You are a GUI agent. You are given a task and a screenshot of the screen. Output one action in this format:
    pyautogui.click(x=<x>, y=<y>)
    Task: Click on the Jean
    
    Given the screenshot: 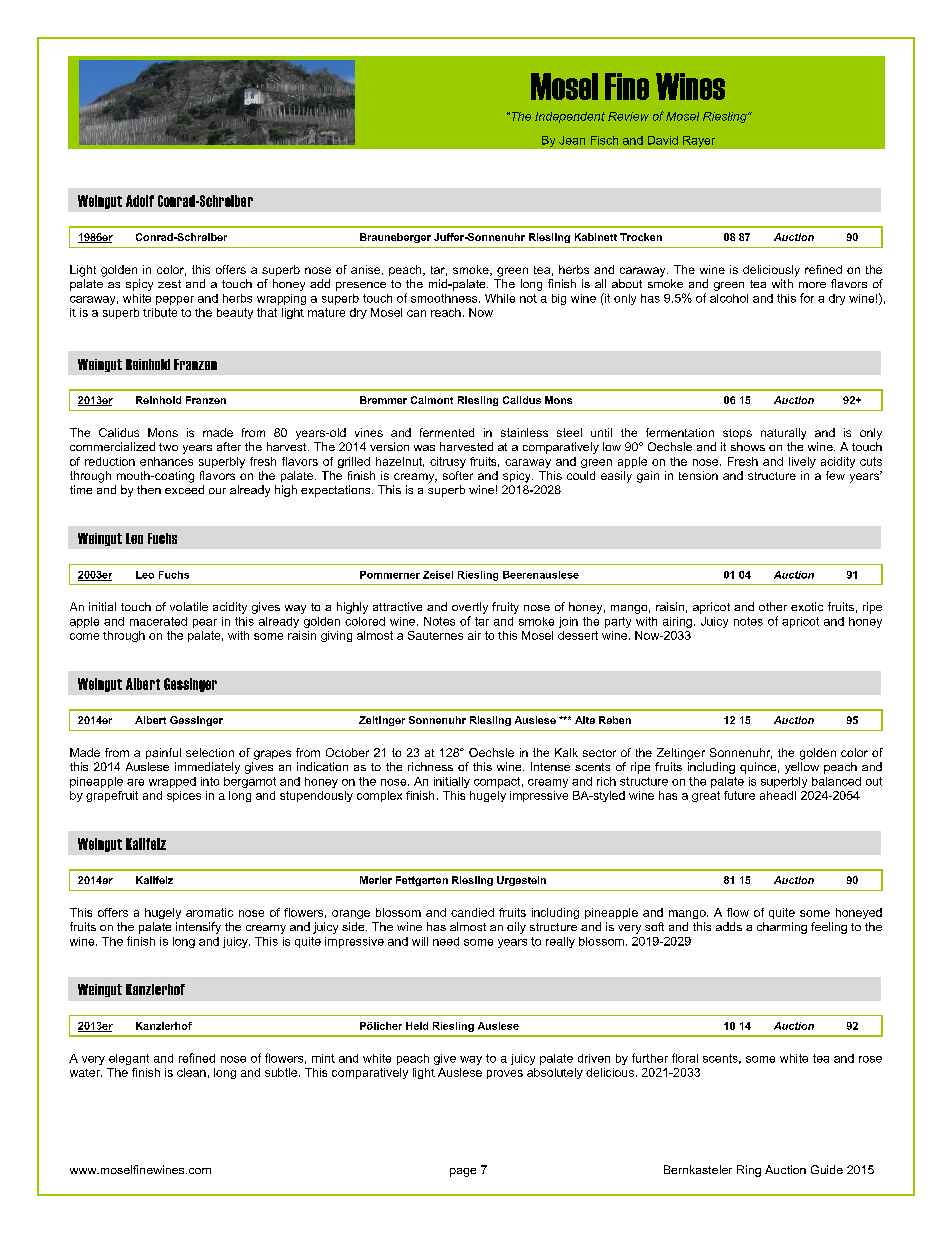 What is the action you would take?
    pyautogui.click(x=572, y=140)
